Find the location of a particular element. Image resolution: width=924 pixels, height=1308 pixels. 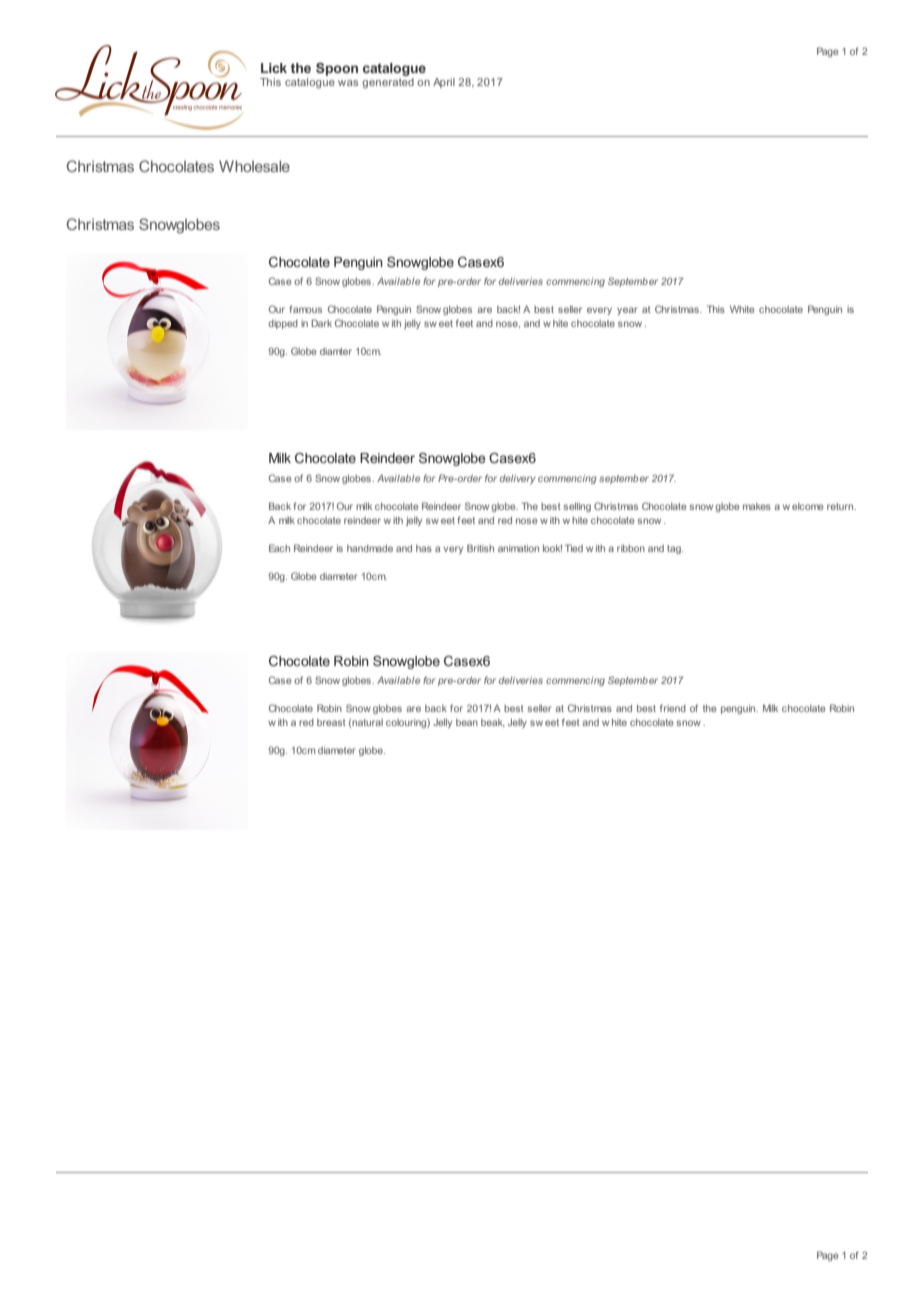

year is located at coordinates (627, 311).
